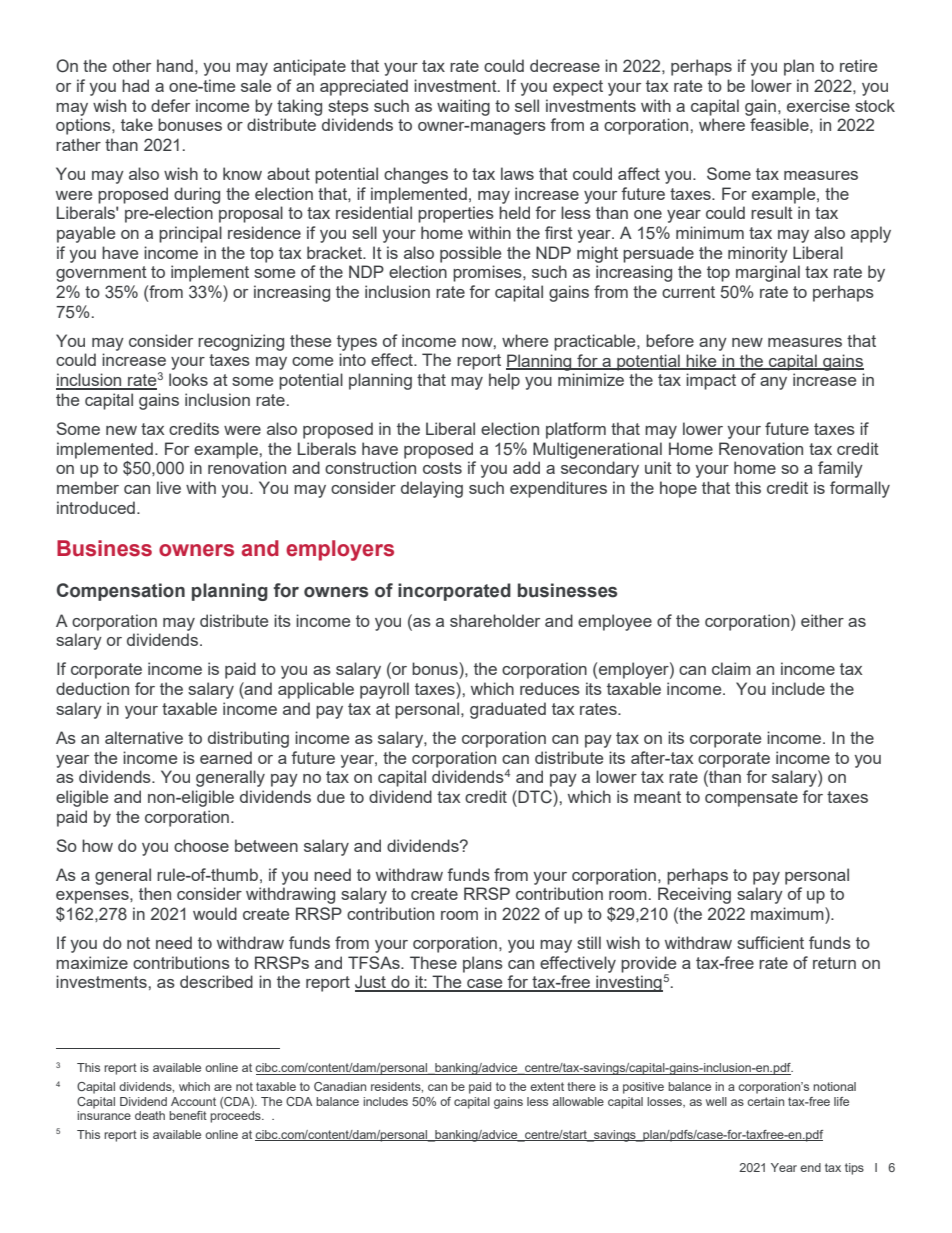  I want to click on family, so click(840, 469).
